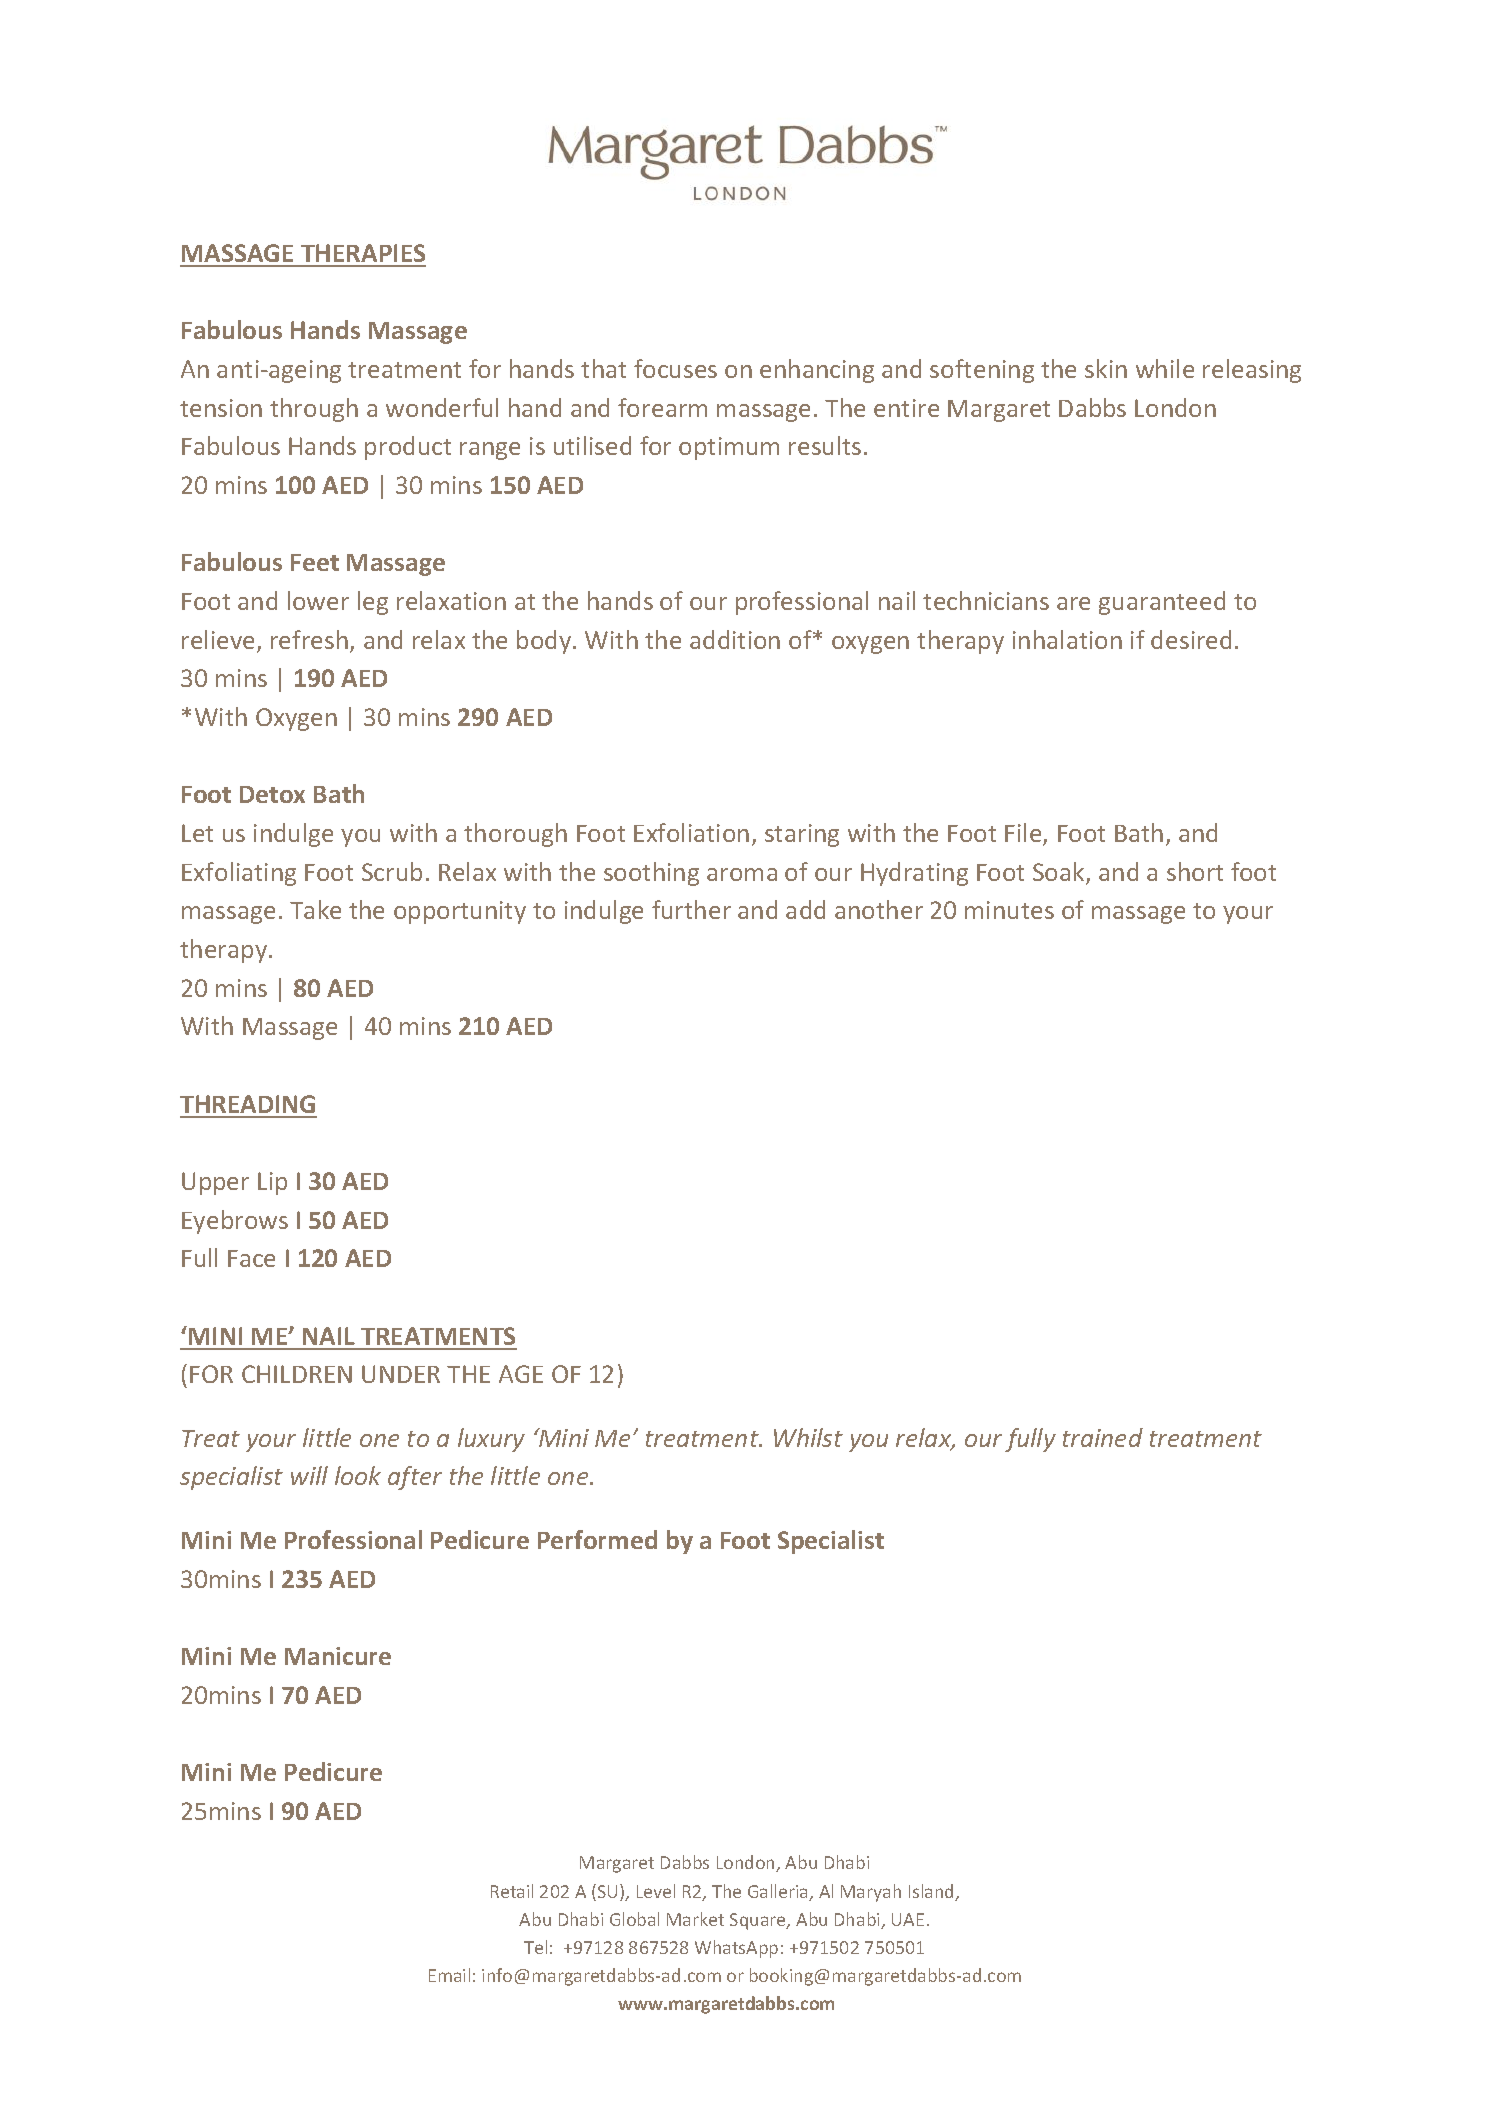 Image resolution: width=1491 pixels, height=2108 pixels. What do you see at coordinates (309, 1475) in the screenshot?
I see `will` at bounding box center [309, 1475].
